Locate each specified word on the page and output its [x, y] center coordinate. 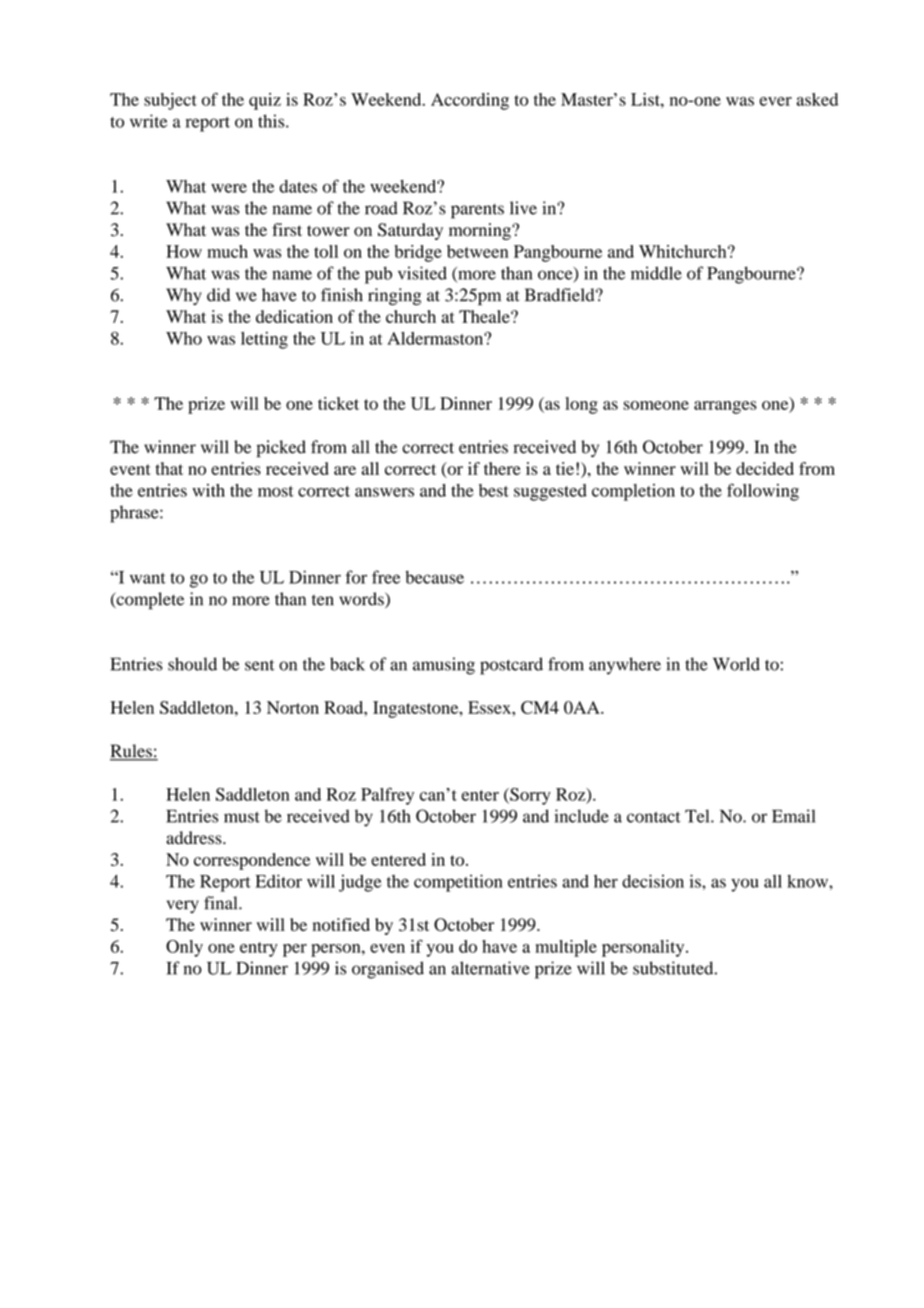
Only [184, 948]
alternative [491, 968]
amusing [444, 666]
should [192, 664]
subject [170, 101]
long [581, 405]
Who [184, 338]
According [470, 101]
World [736, 664]
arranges [725, 407]
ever [775, 101]
